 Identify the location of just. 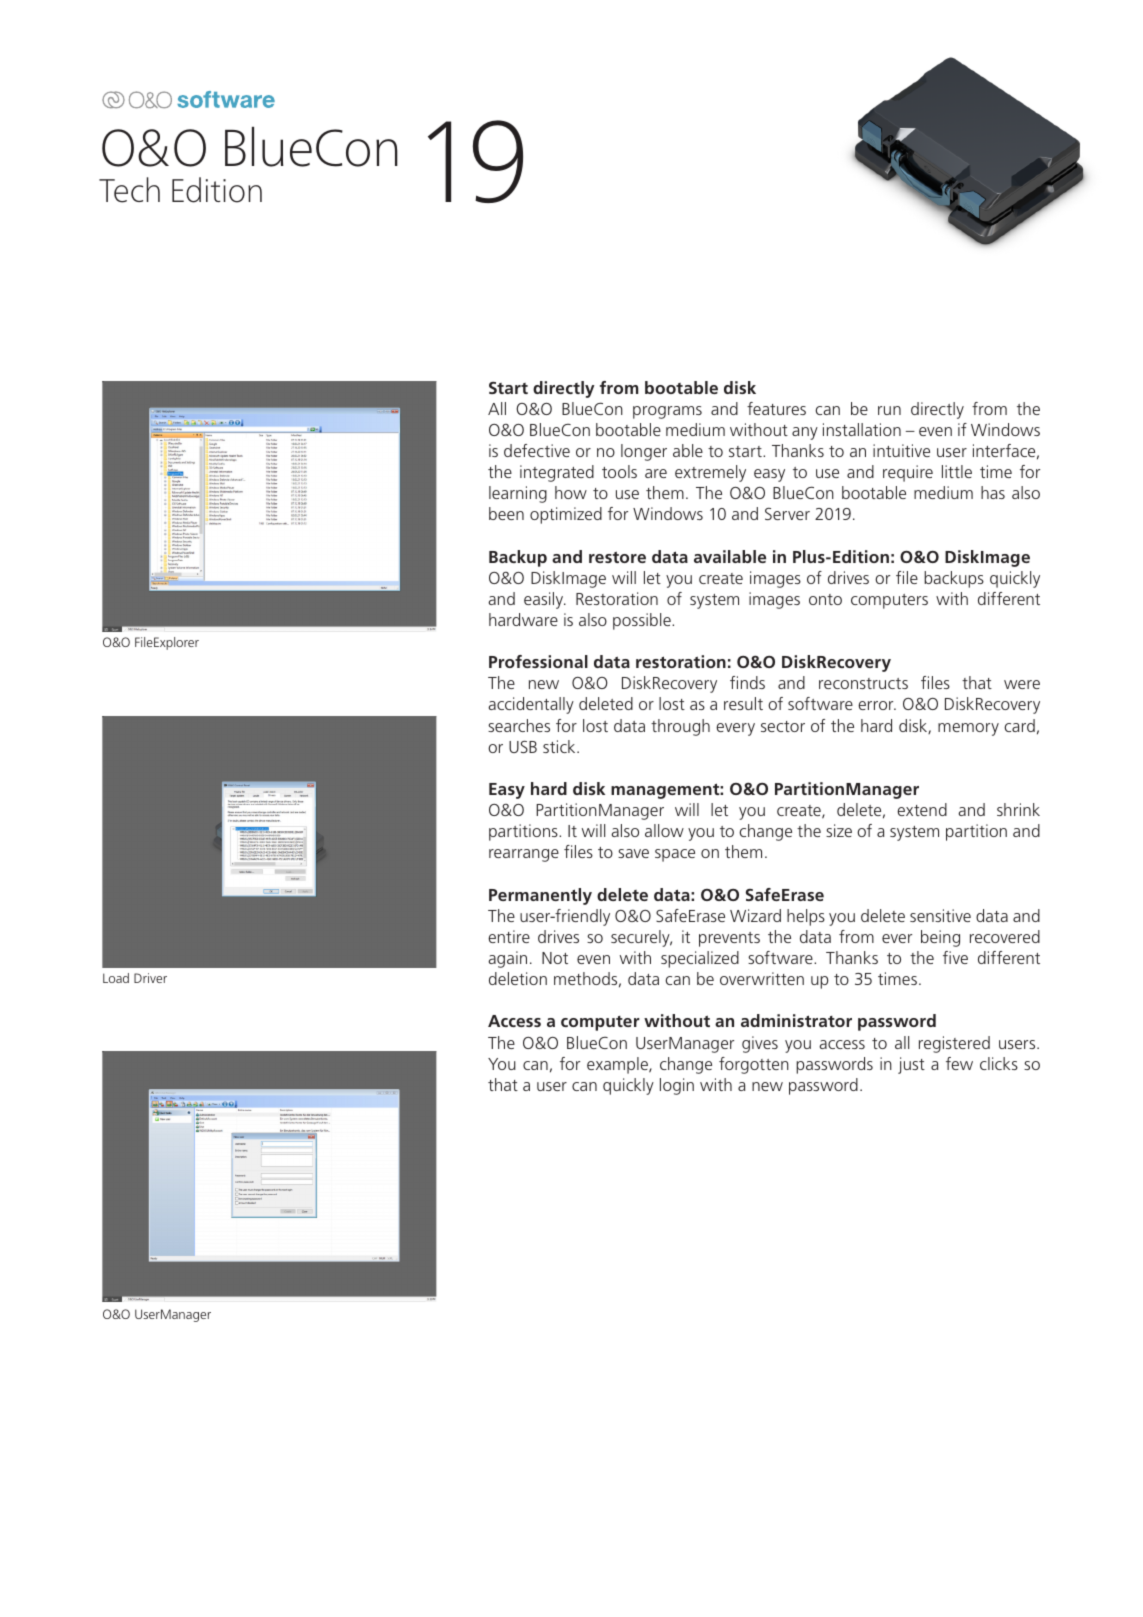
(911, 1065).
